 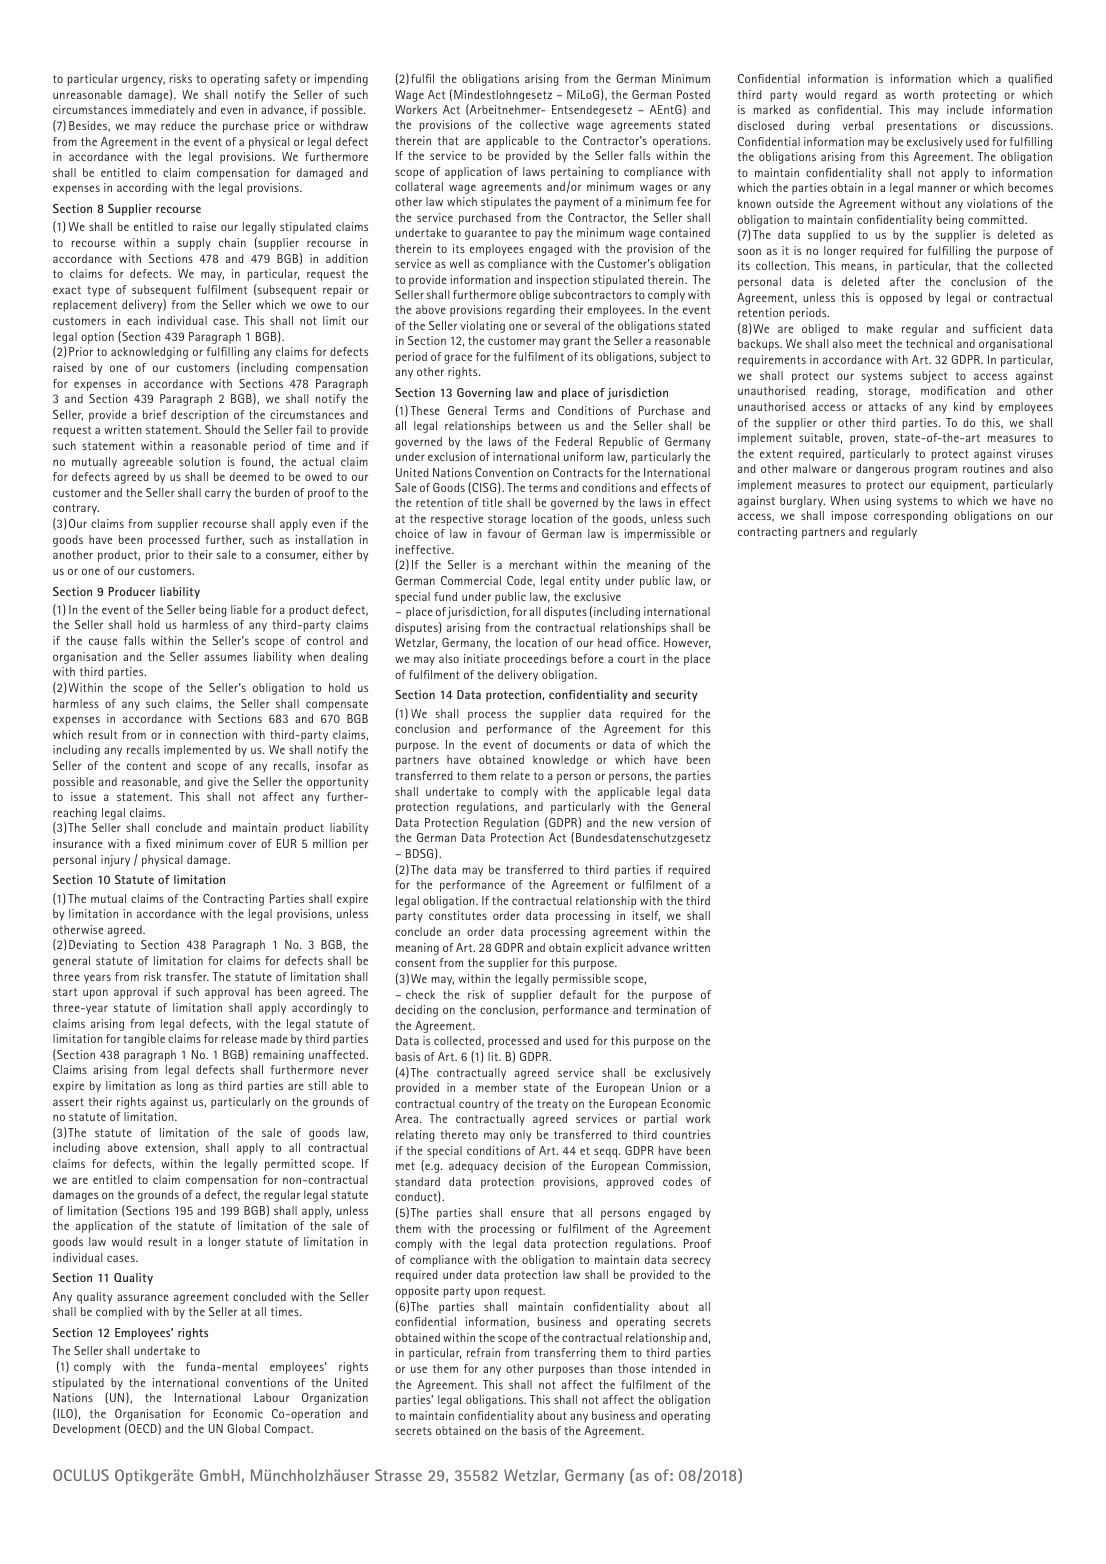 I want to click on corresponding, so click(x=910, y=517).
